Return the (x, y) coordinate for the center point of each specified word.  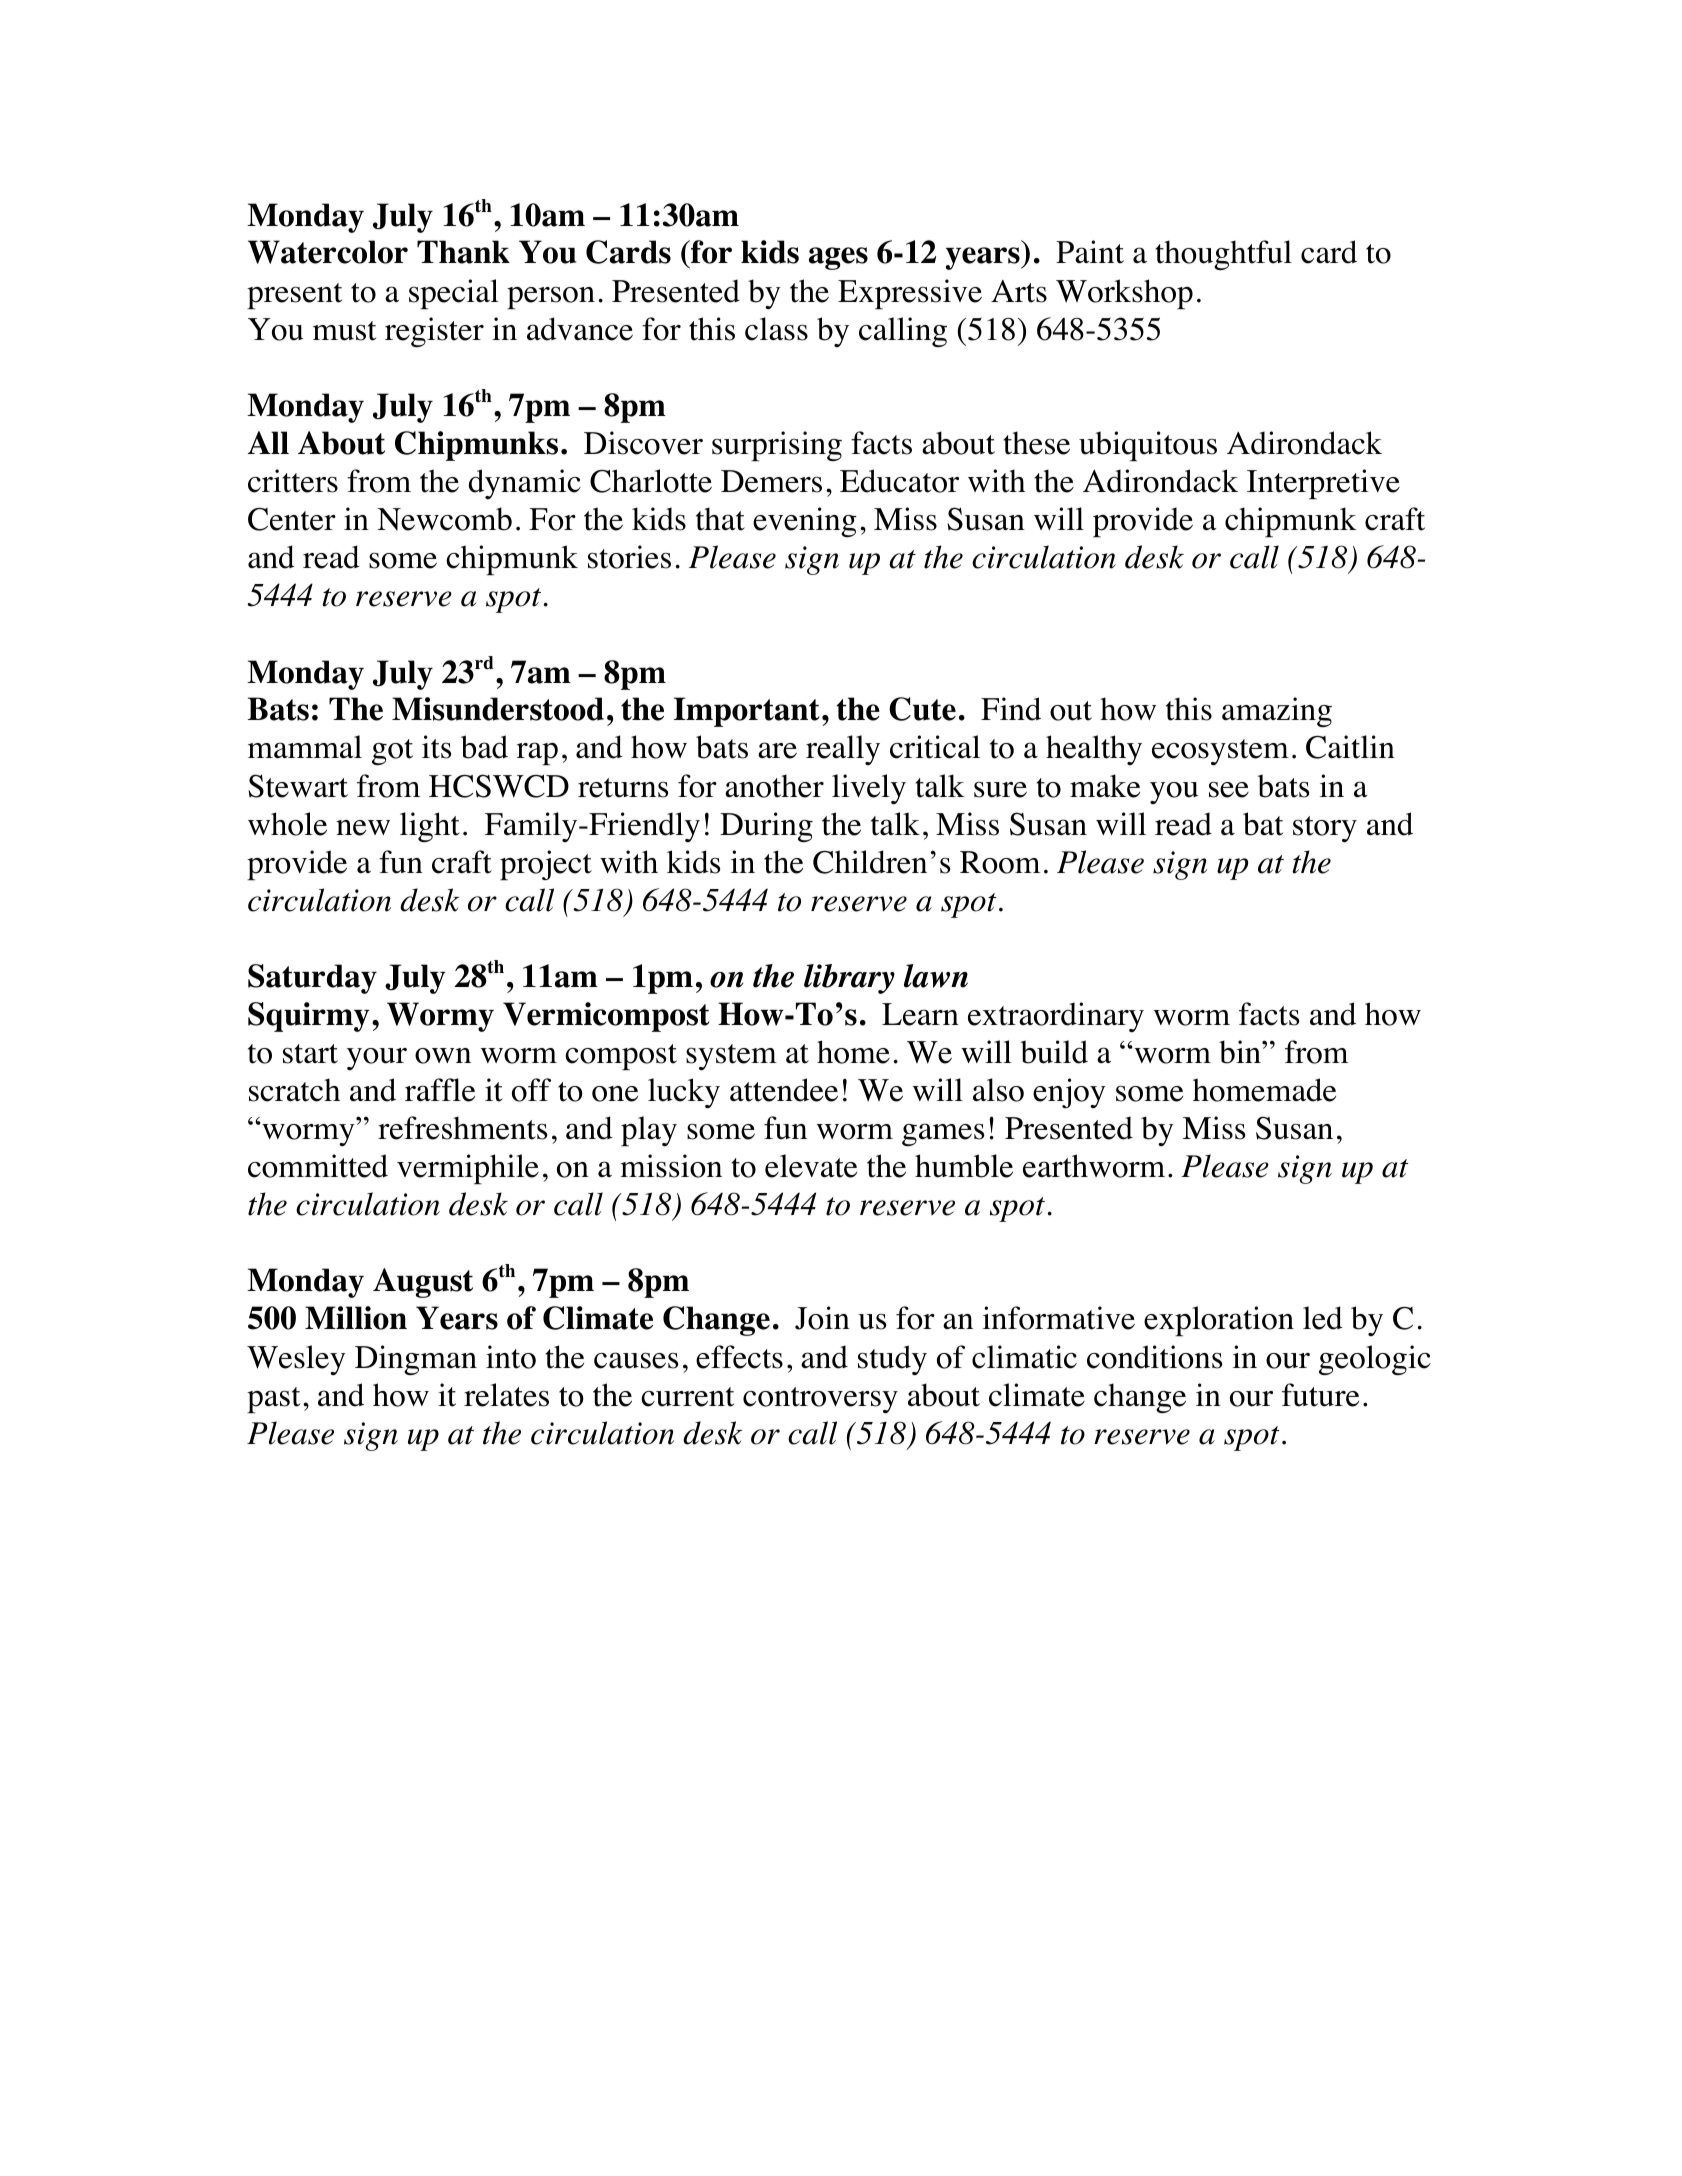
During (766, 827)
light (430, 827)
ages (838, 258)
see (1229, 789)
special (454, 294)
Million (356, 1318)
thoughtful (1223, 255)
